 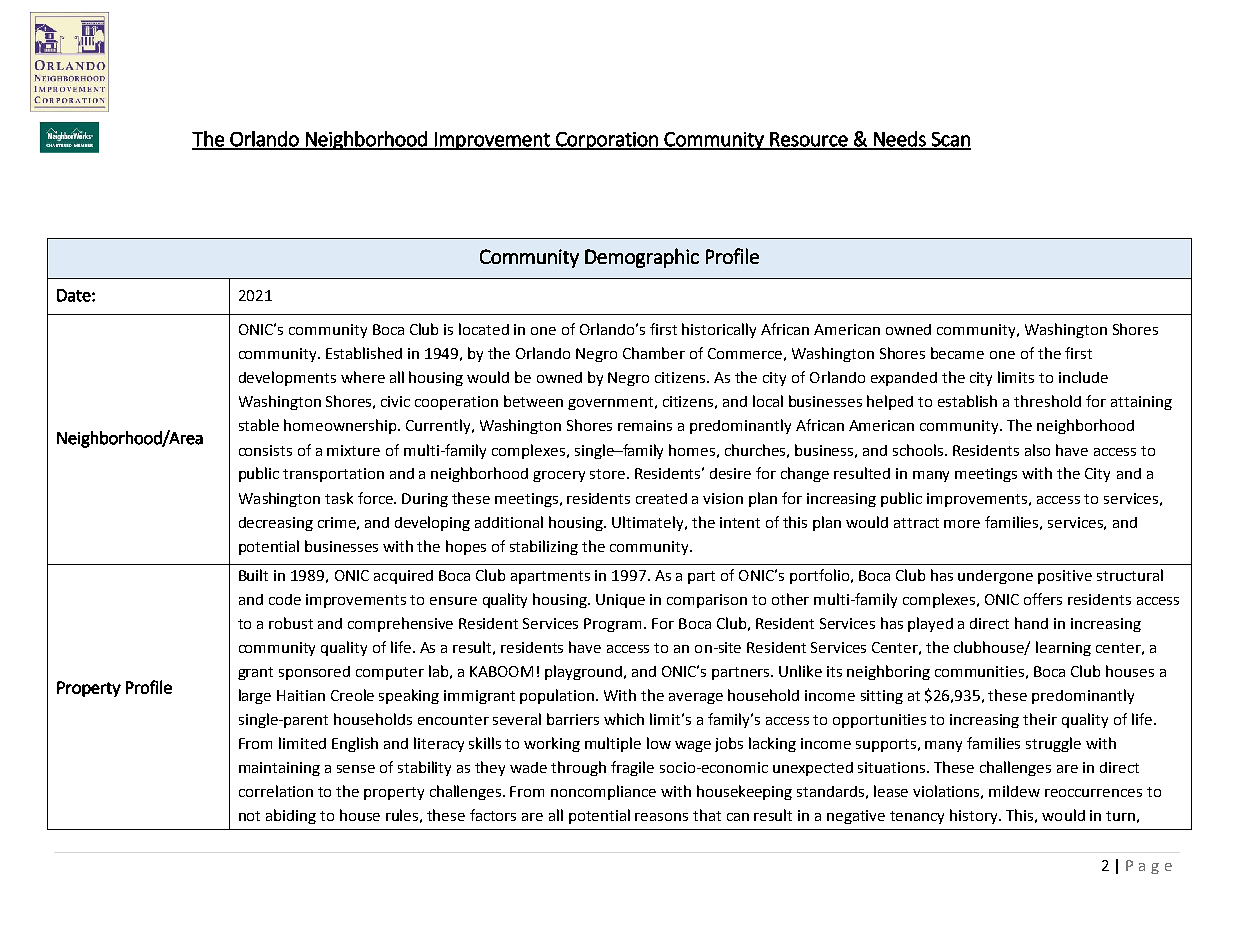 I want to click on Scan, so click(x=950, y=140).
